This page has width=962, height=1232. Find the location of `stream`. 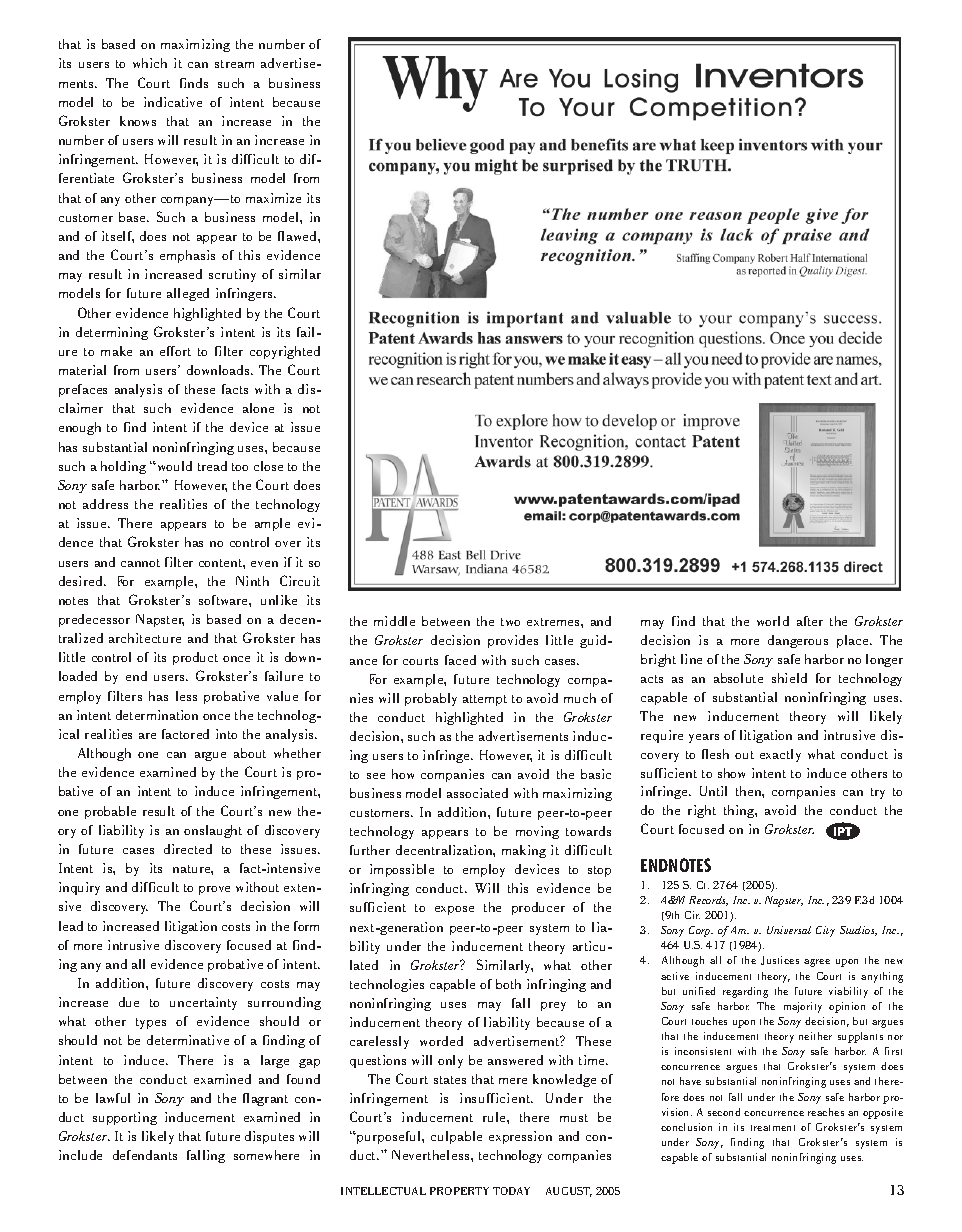

stream is located at coordinates (234, 64).
